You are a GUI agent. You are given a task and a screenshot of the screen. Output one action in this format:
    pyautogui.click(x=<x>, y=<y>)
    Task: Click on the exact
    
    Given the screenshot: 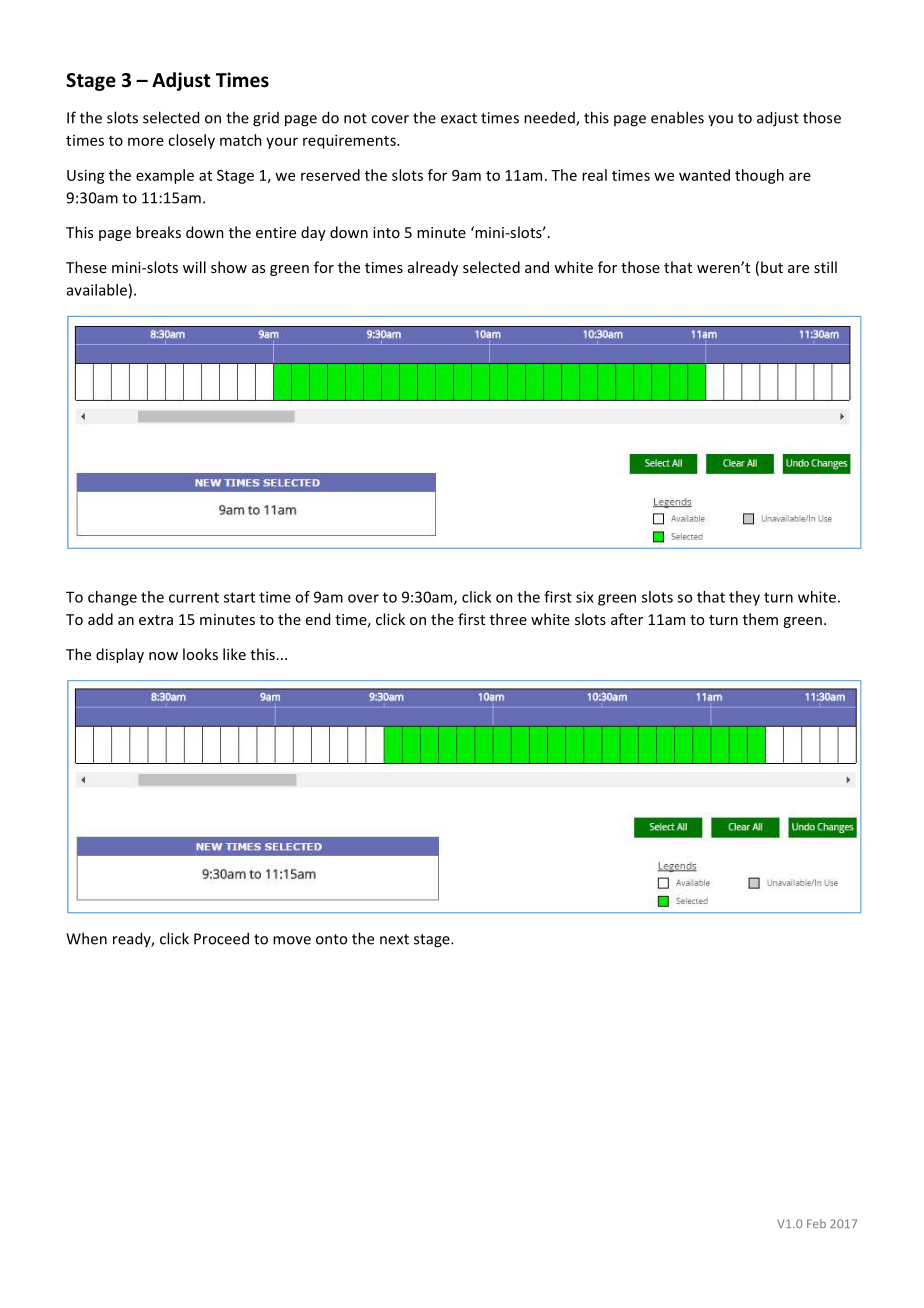 What is the action you would take?
    pyautogui.click(x=459, y=118)
